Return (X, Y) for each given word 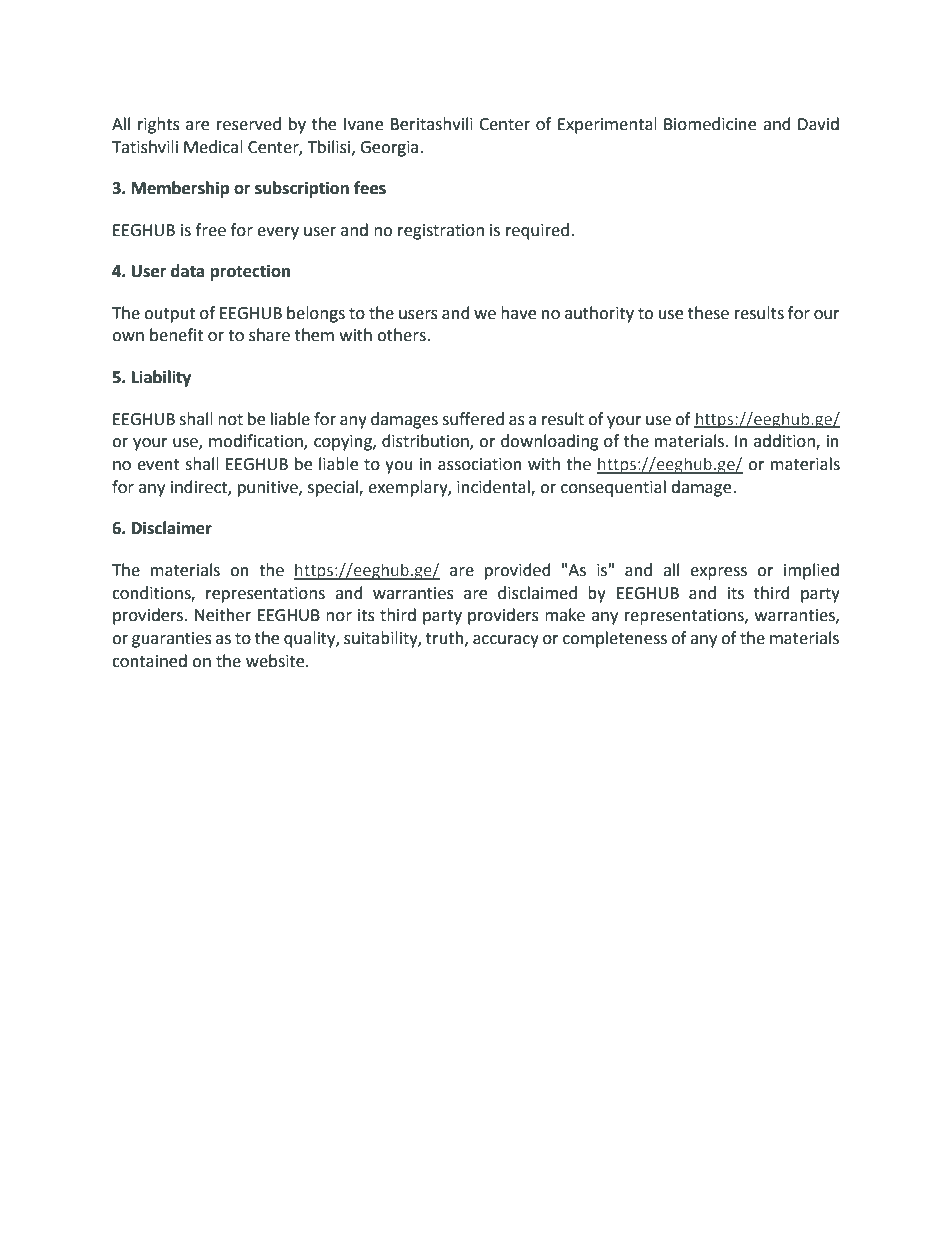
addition (785, 442)
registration (441, 232)
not (230, 420)
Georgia (389, 149)
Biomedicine (710, 124)
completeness (615, 639)
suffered (473, 419)
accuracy (506, 641)
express (718, 573)
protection (250, 272)
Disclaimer (172, 528)
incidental (494, 488)
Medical (213, 147)
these (708, 313)
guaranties (172, 640)
